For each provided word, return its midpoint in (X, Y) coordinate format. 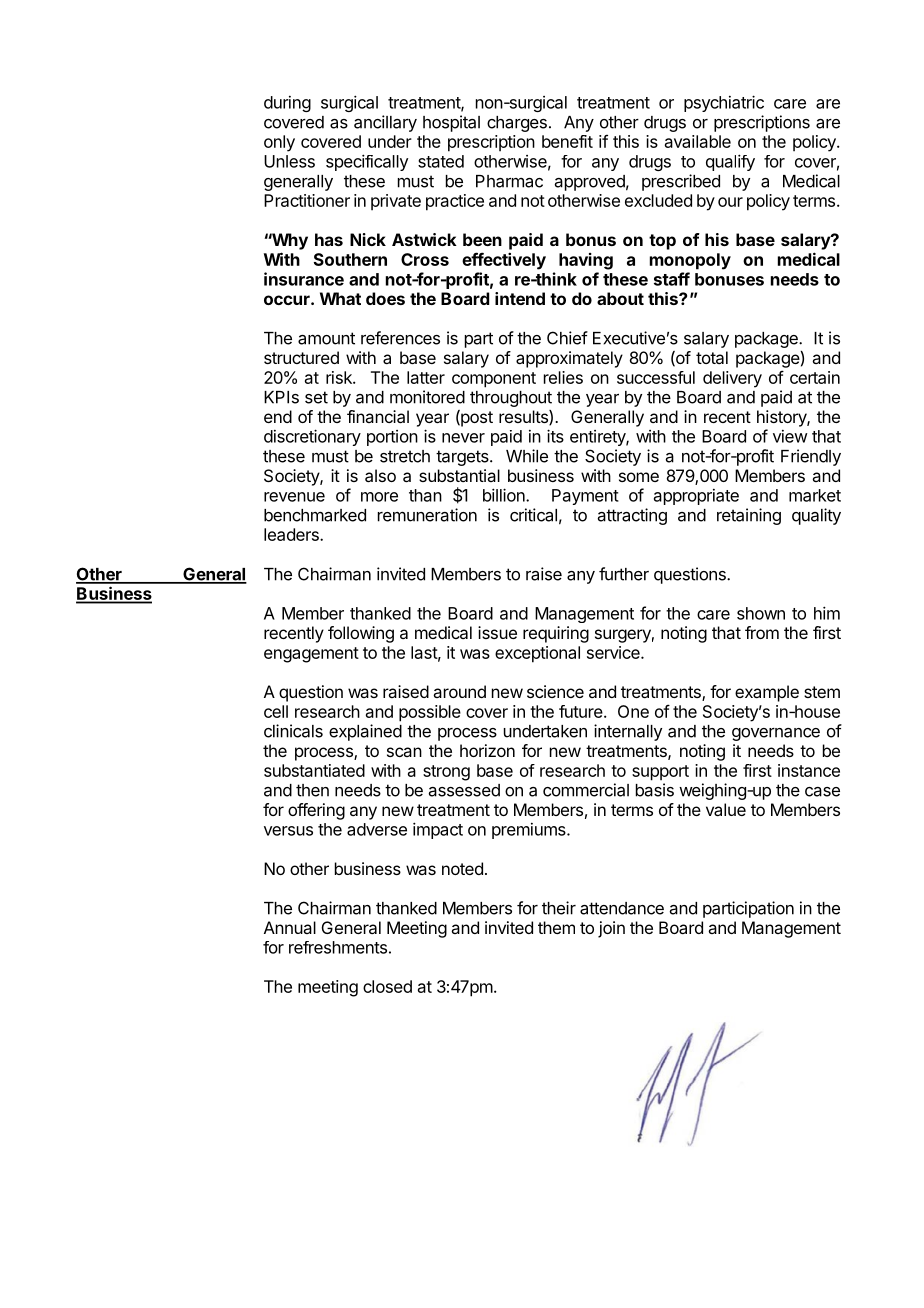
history (782, 418)
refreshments (338, 947)
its (555, 436)
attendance (622, 908)
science (555, 691)
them (556, 927)
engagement (311, 655)
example (767, 693)
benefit (567, 141)
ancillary (385, 123)
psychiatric (724, 103)
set (316, 397)
